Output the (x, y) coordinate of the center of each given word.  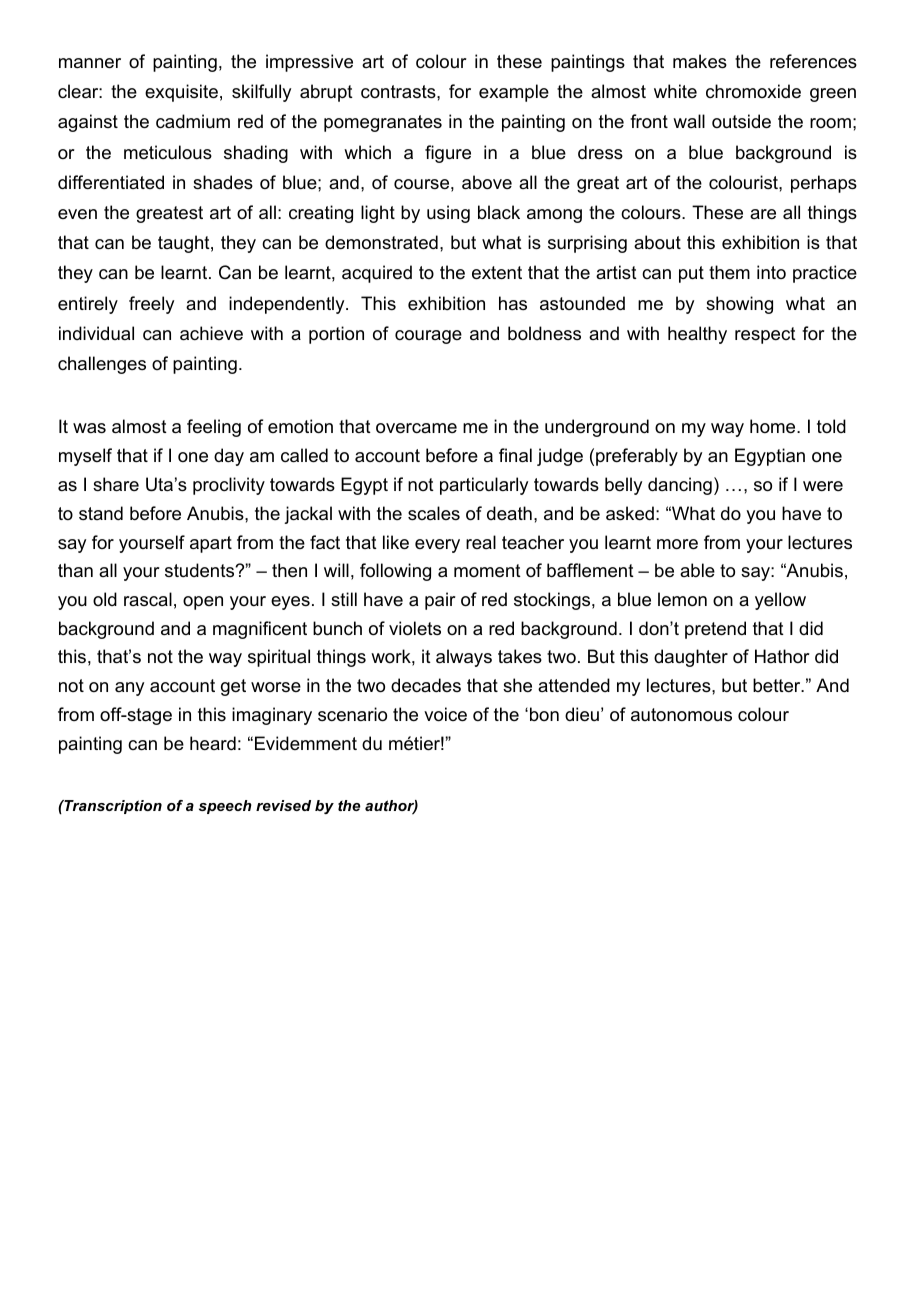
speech (225, 807)
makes (700, 61)
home (774, 426)
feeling (214, 428)
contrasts (399, 92)
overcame (416, 428)
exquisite (181, 93)
